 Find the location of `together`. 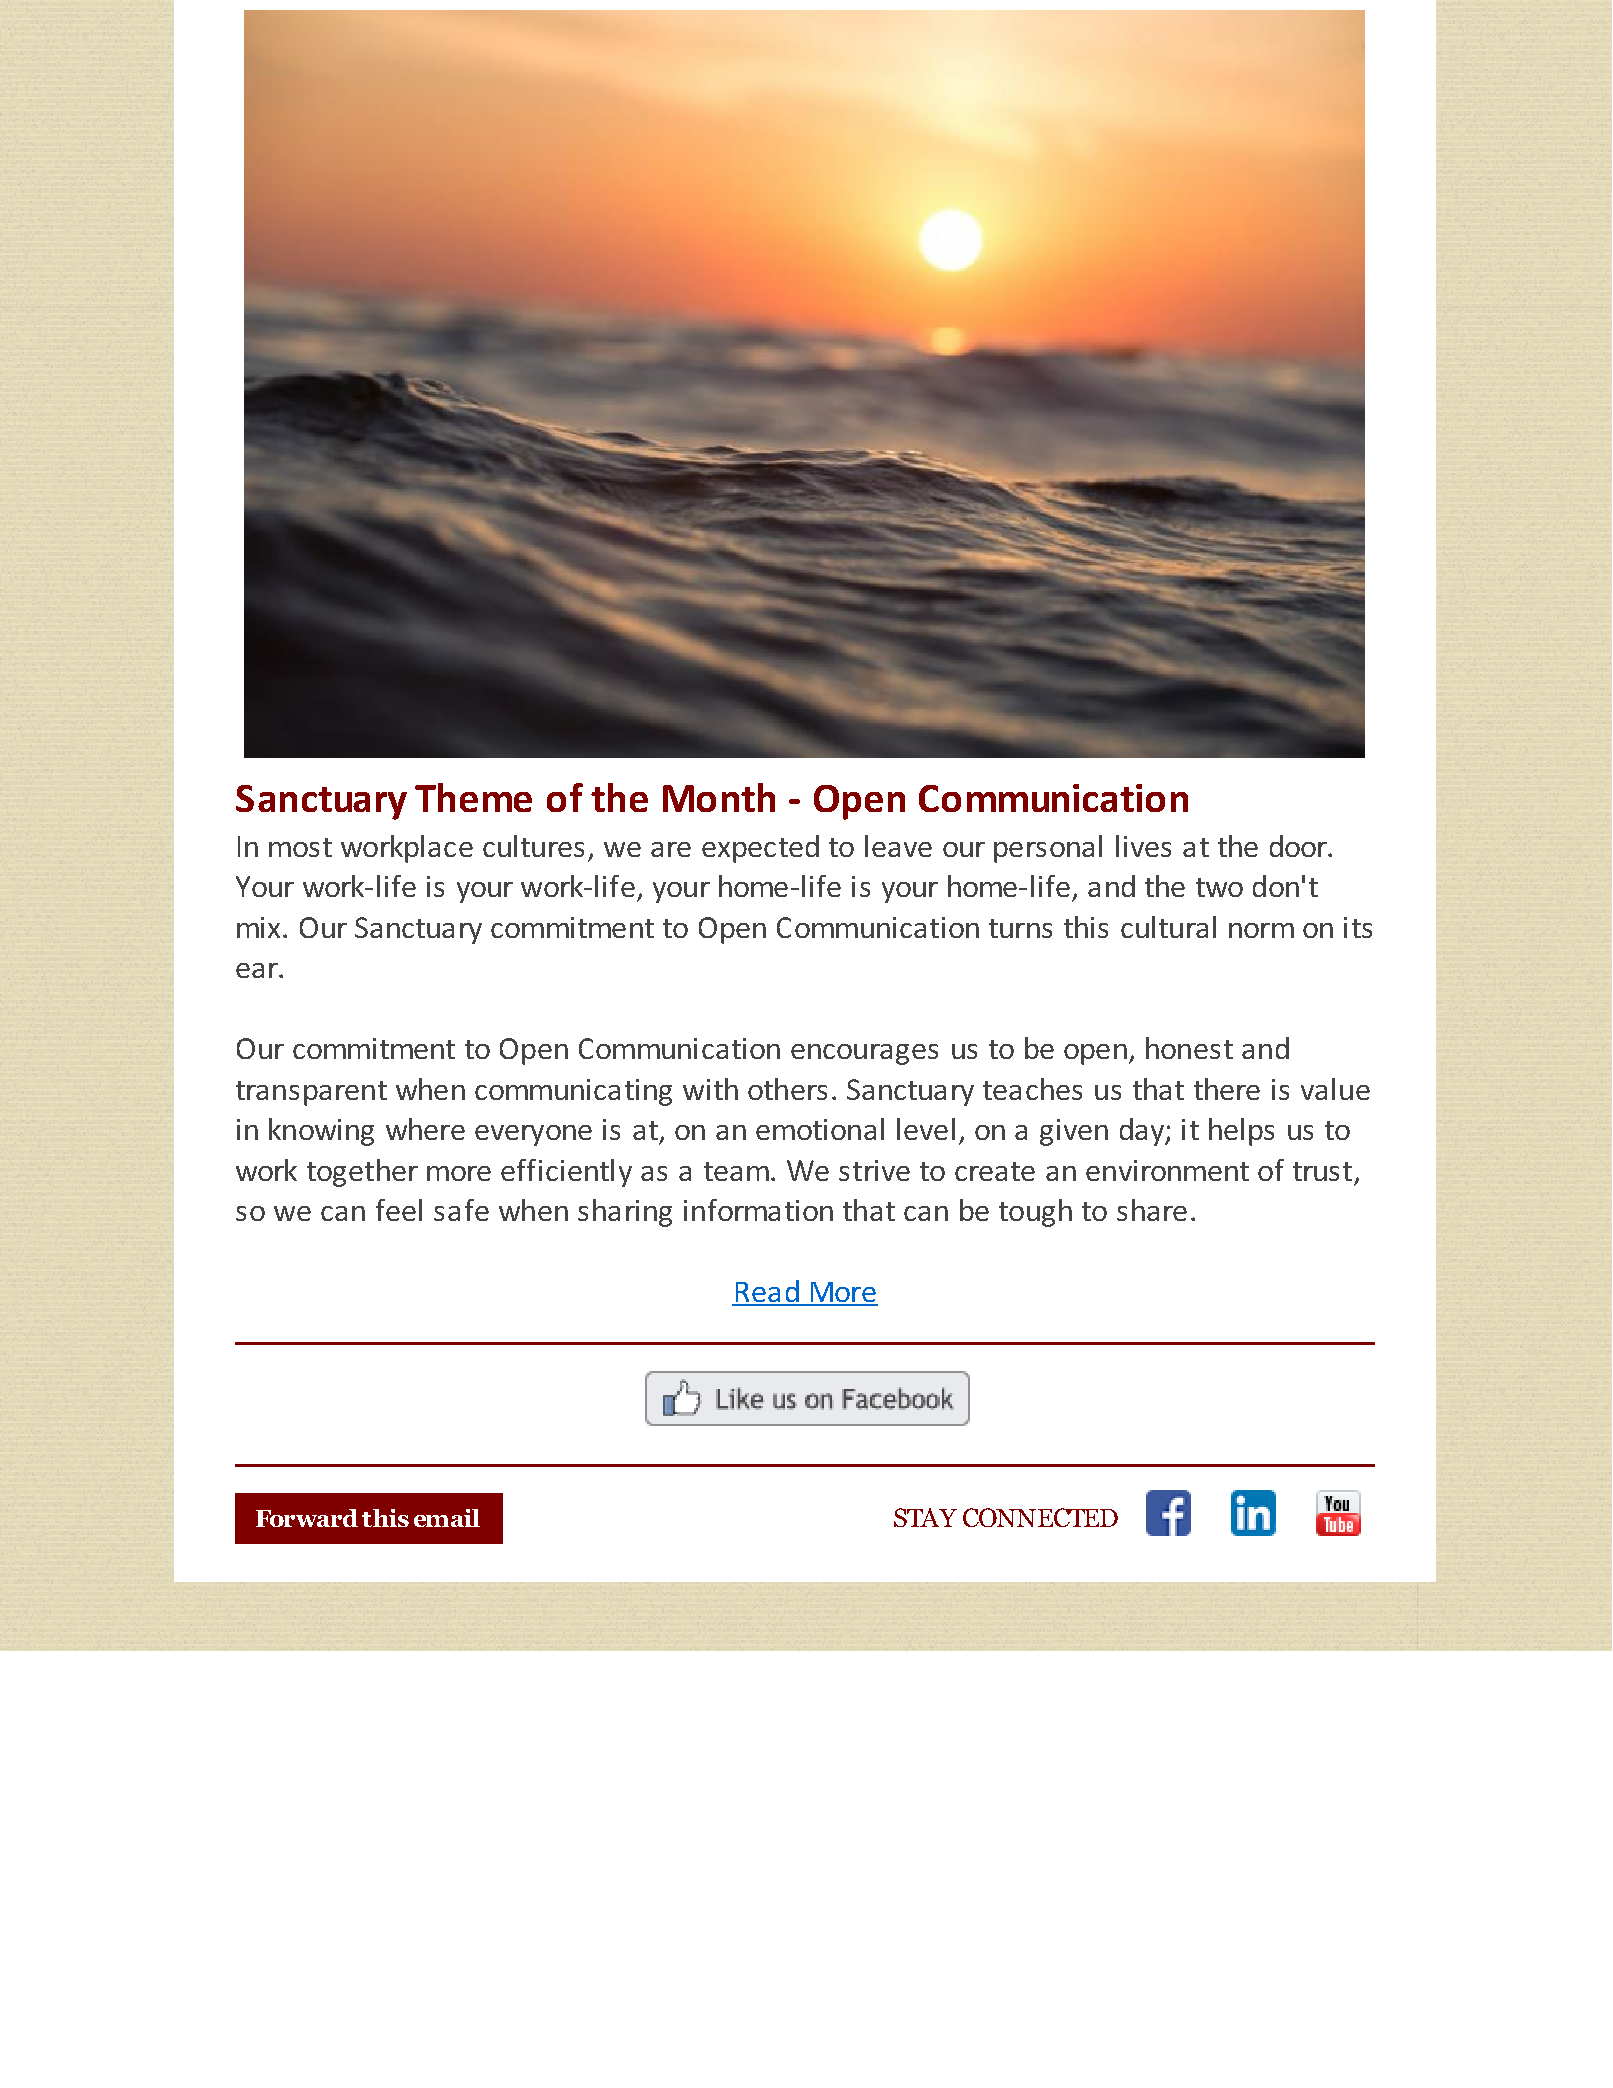

together is located at coordinates (362, 1173).
